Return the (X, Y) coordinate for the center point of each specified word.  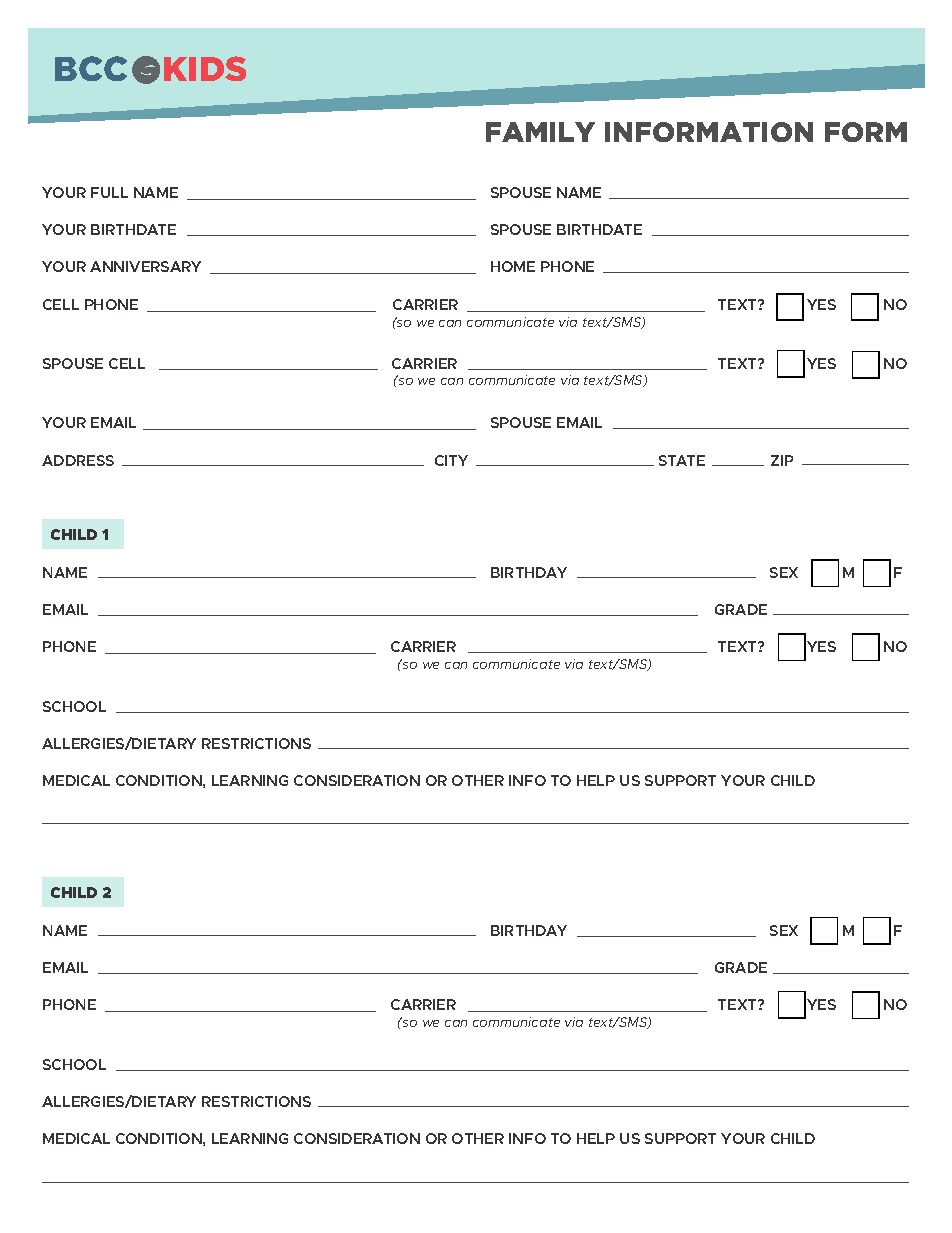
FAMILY (540, 132)
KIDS (205, 68)
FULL (109, 192)
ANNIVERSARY (145, 266)
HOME (513, 266)
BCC (91, 68)
